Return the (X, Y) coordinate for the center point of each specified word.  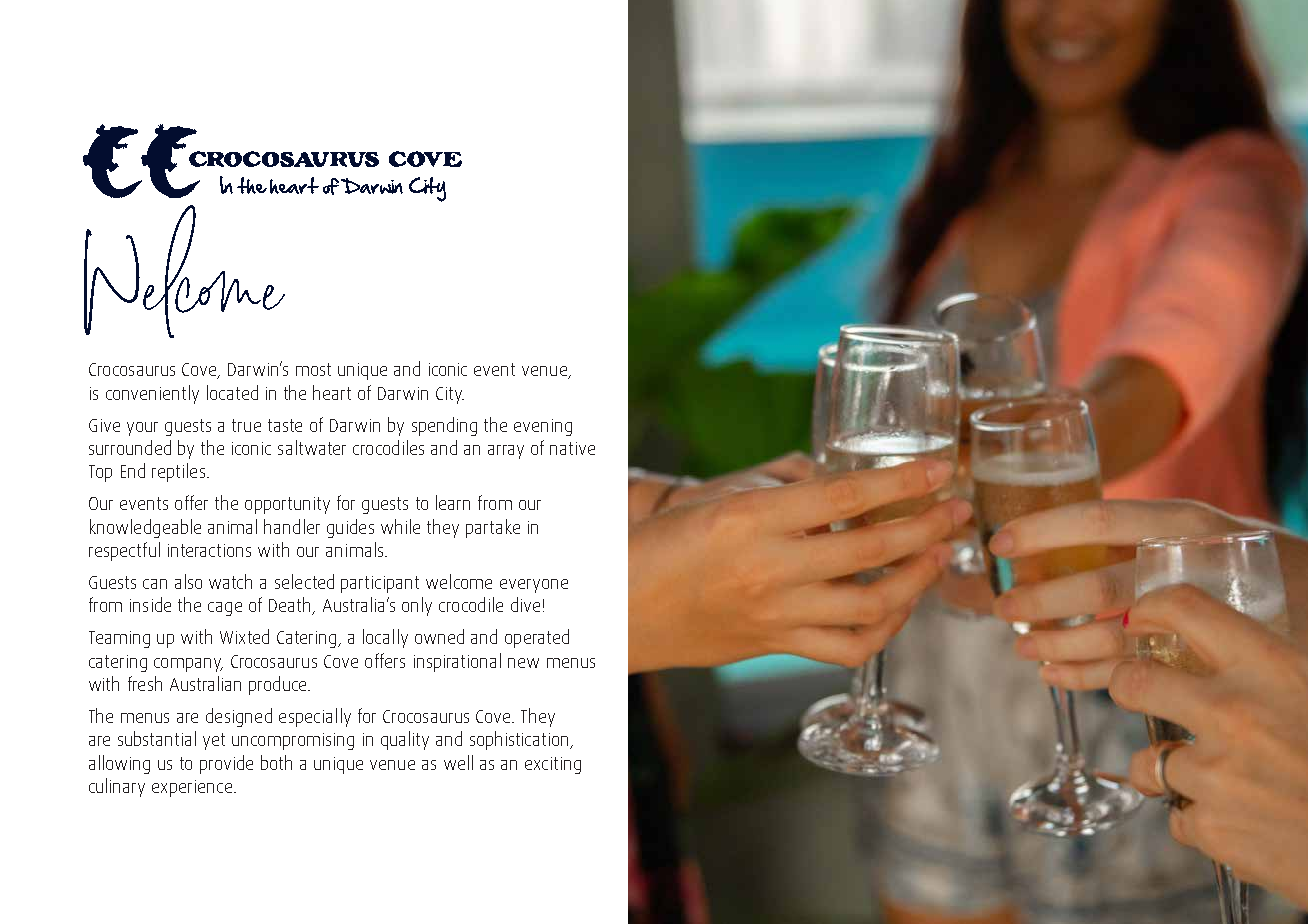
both (276, 762)
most (313, 369)
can (155, 584)
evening (543, 427)
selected (304, 581)
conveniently (152, 394)
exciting (553, 765)
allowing (119, 764)
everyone (534, 586)
